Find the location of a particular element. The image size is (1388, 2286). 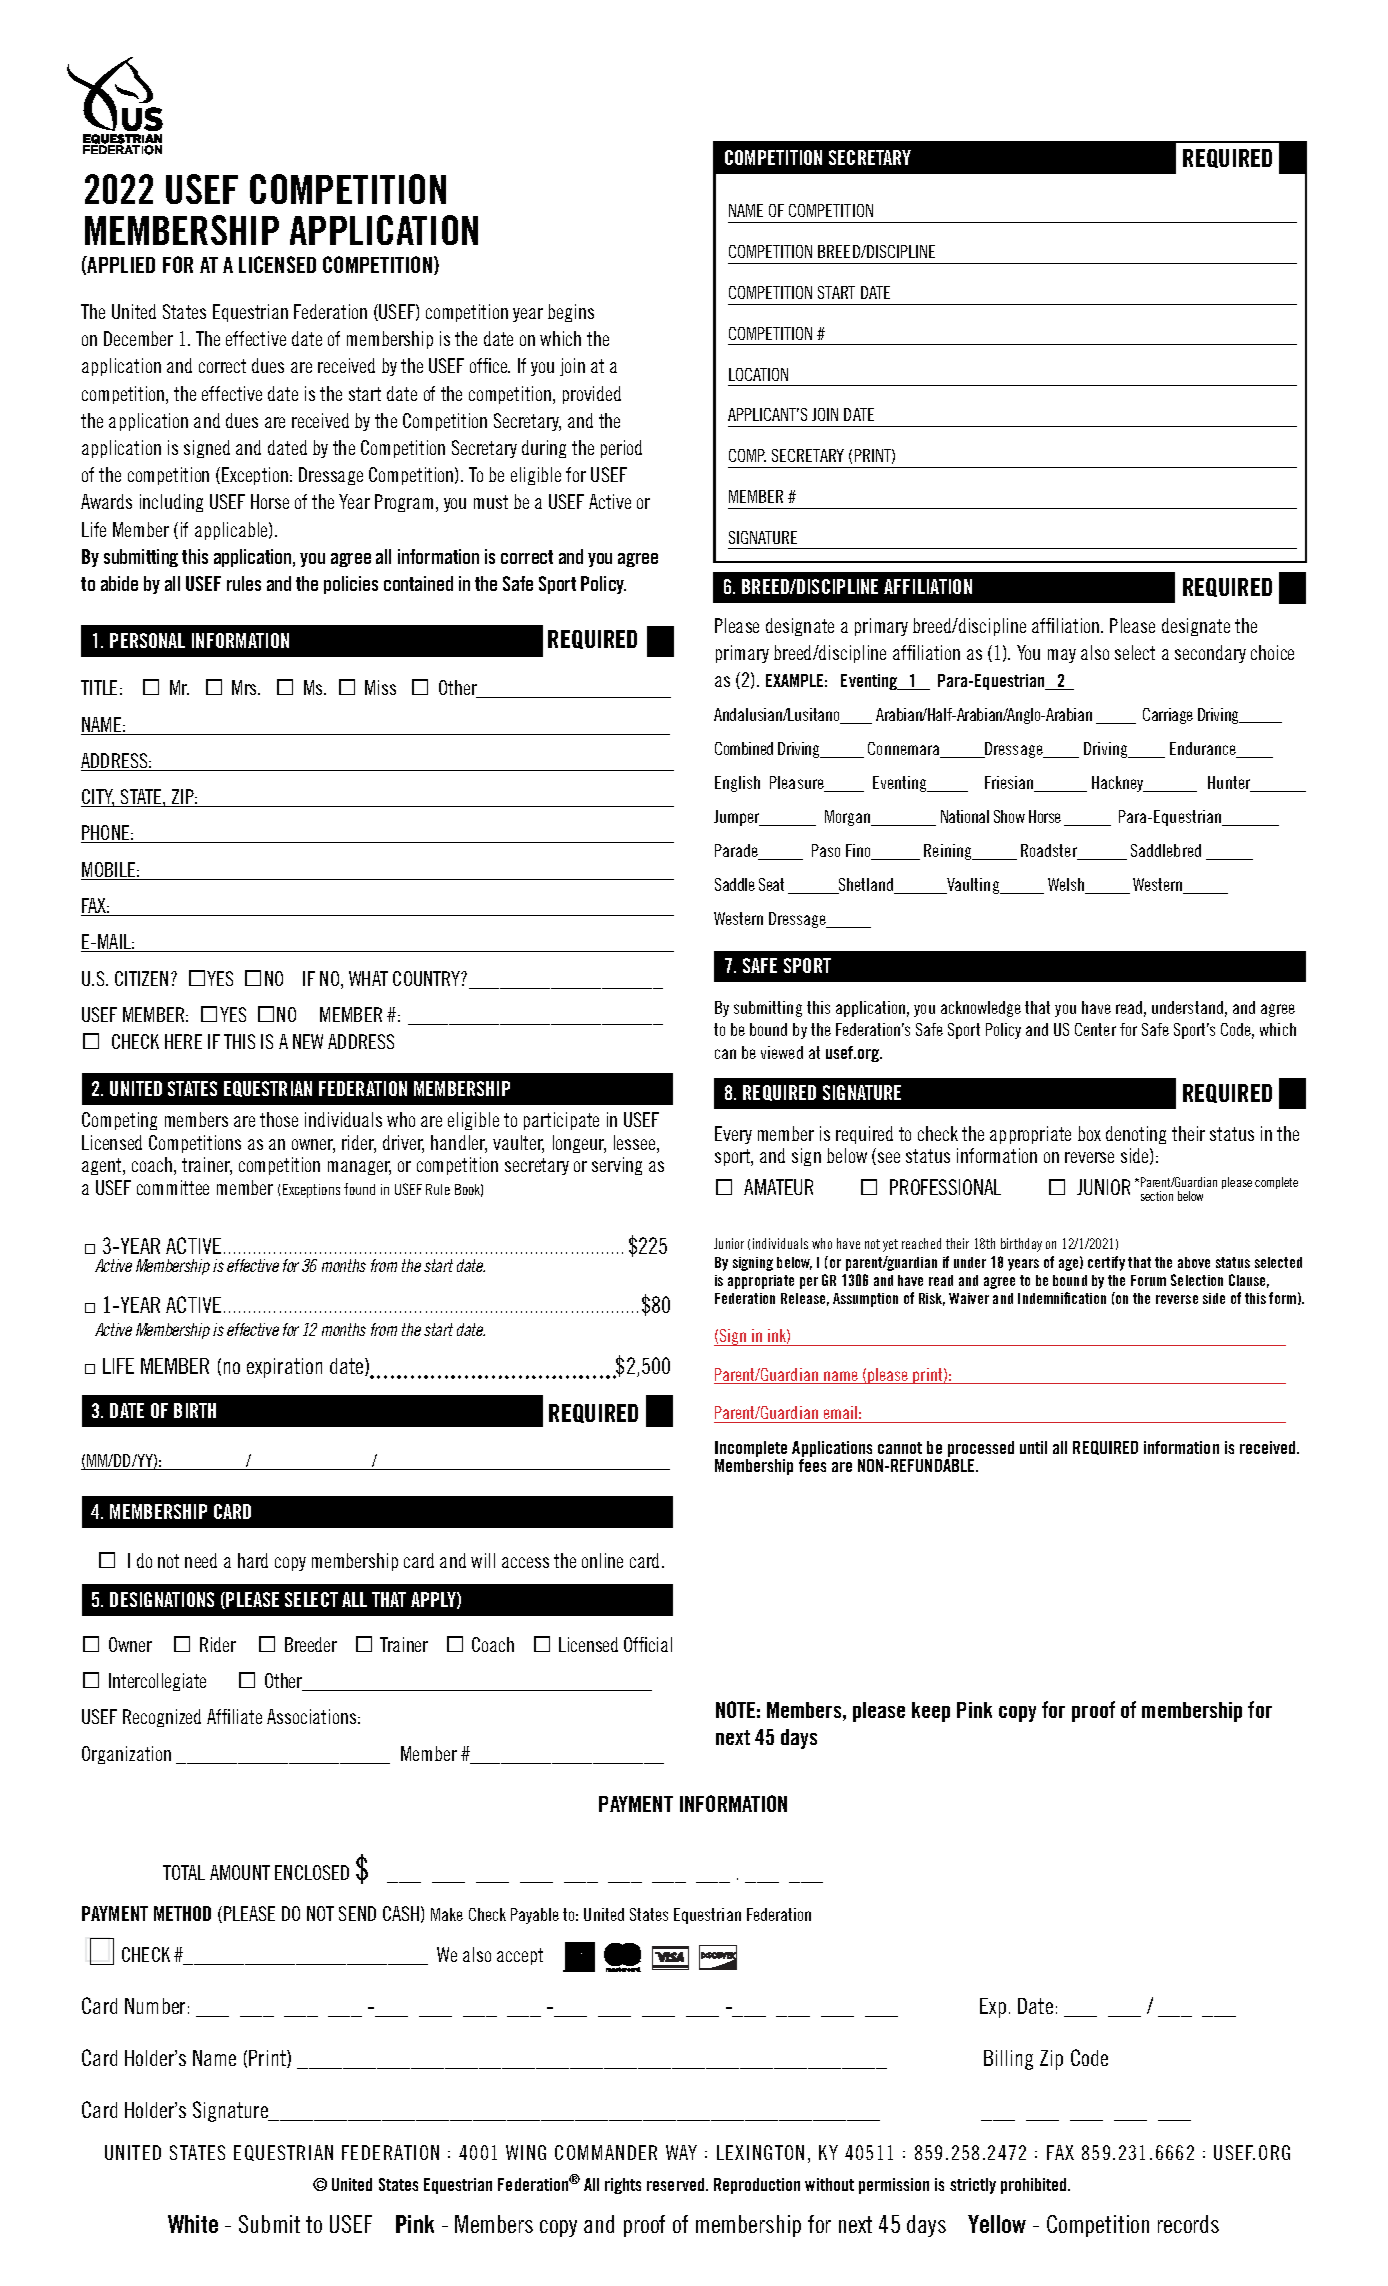

secondary is located at coordinates (1210, 654).
